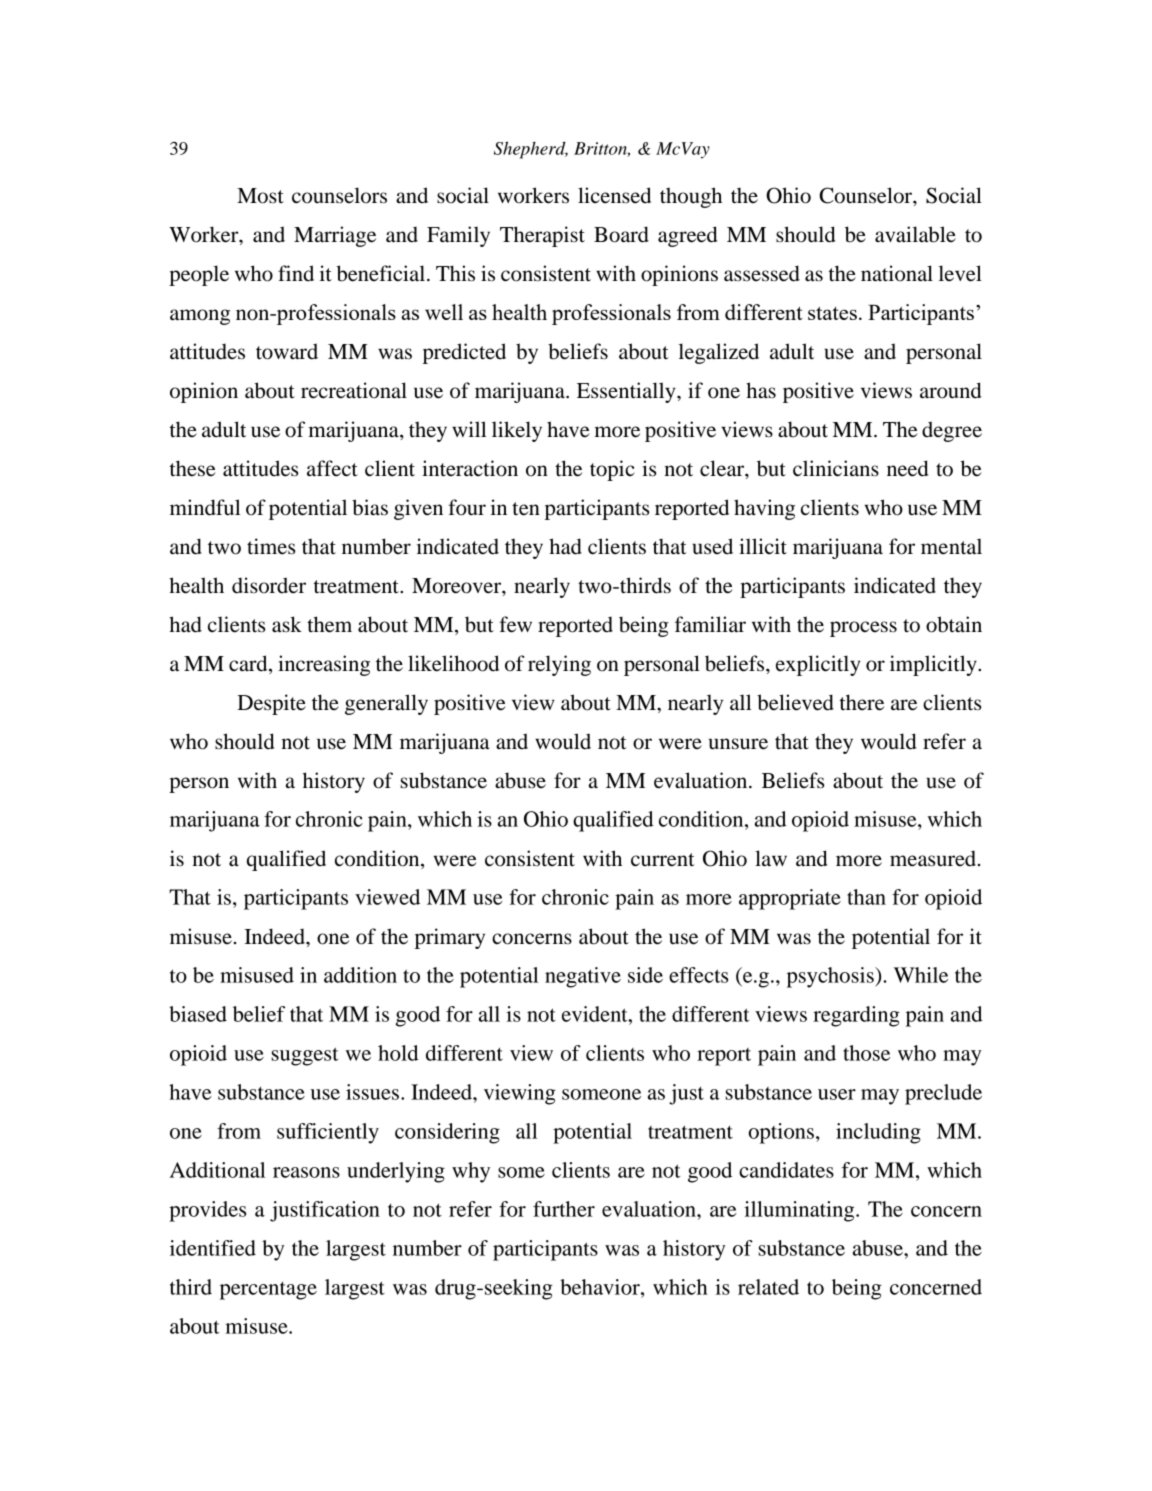  I want to click on suggest, so click(304, 1056).
